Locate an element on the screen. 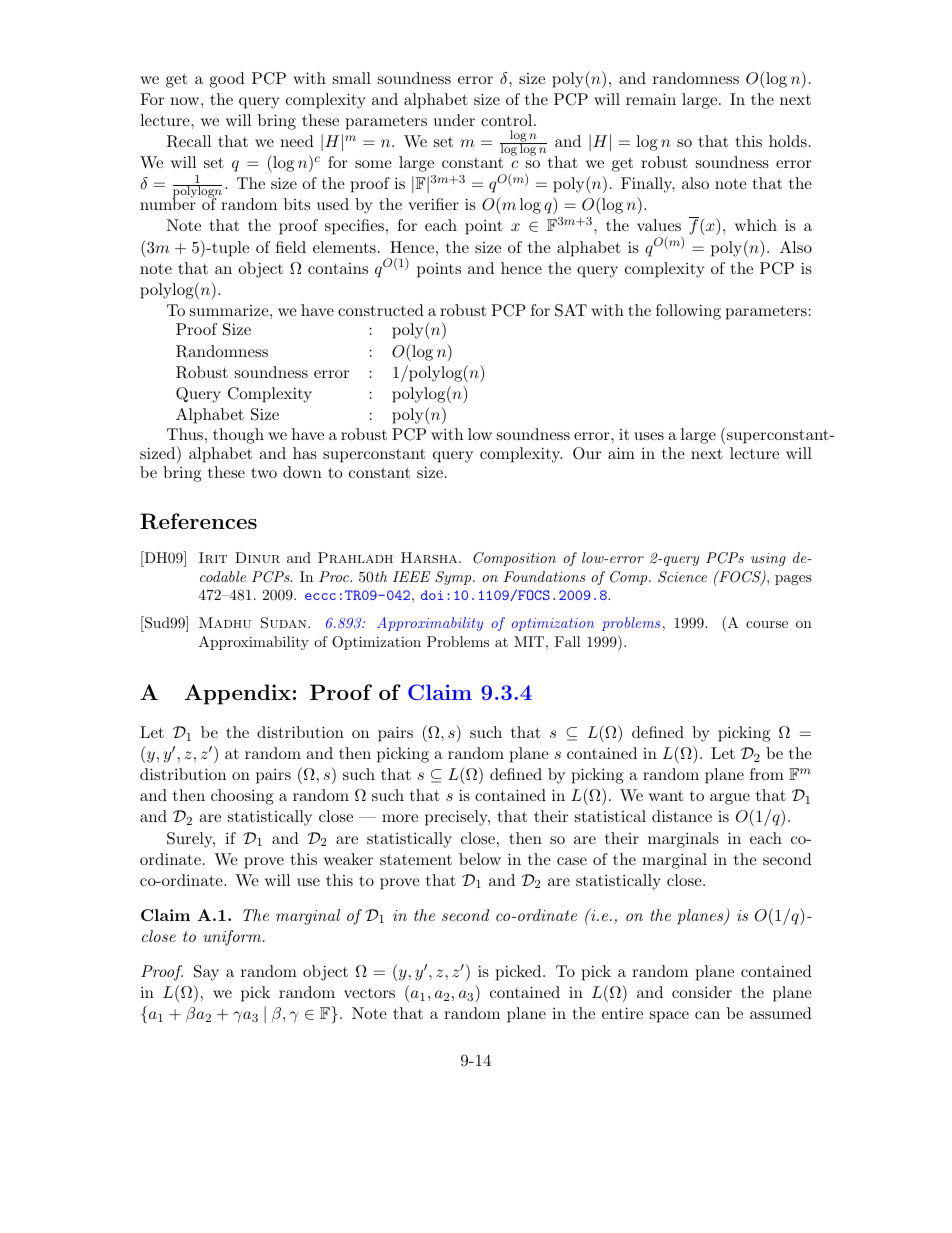 This screenshot has height=1233, width=952. SAT is located at coordinates (571, 310).
